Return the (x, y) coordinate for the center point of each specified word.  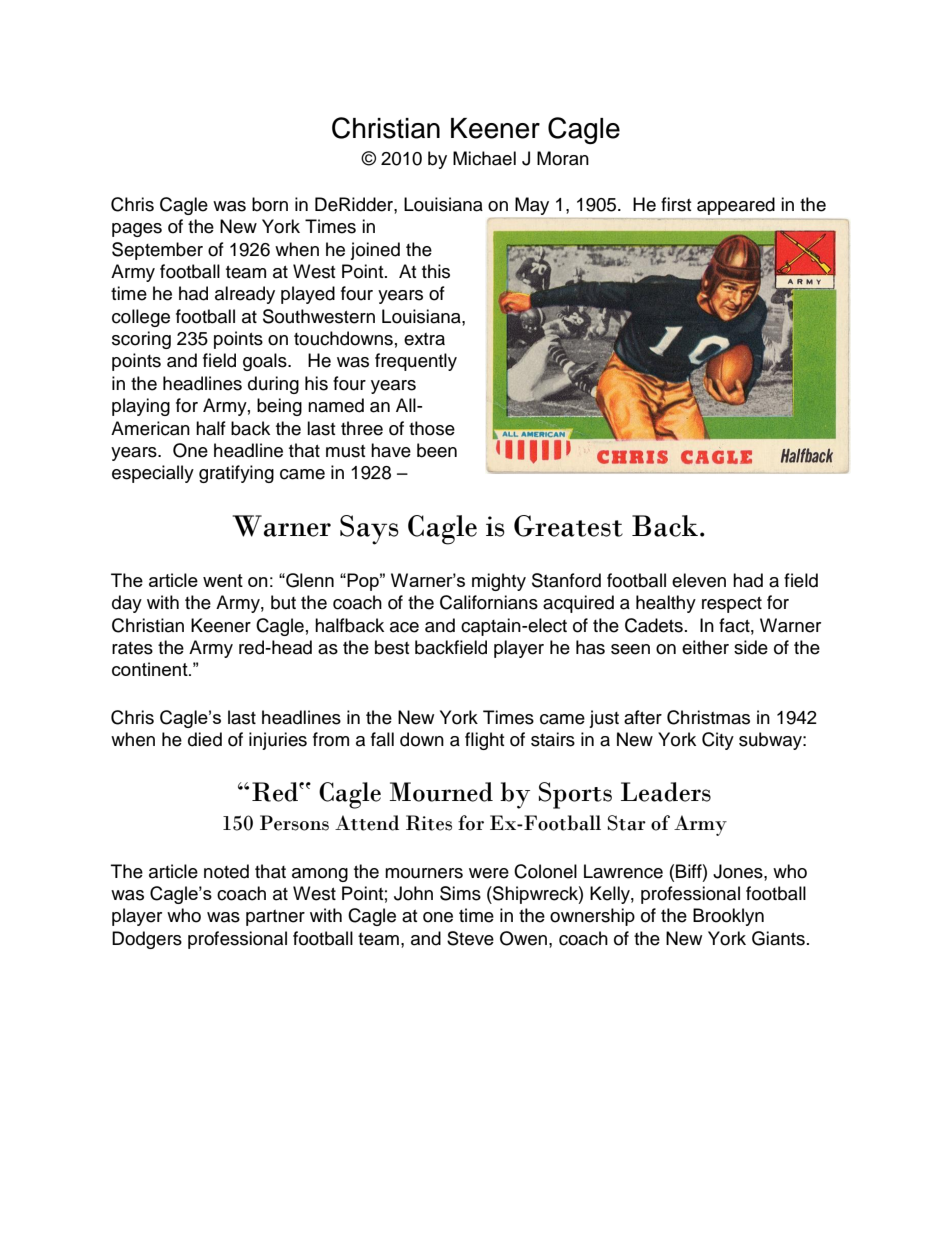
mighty (499, 582)
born (270, 204)
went (223, 580)
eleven (699, 580)
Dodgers (147, 940)
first (676, 204)
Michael (484, 158)
